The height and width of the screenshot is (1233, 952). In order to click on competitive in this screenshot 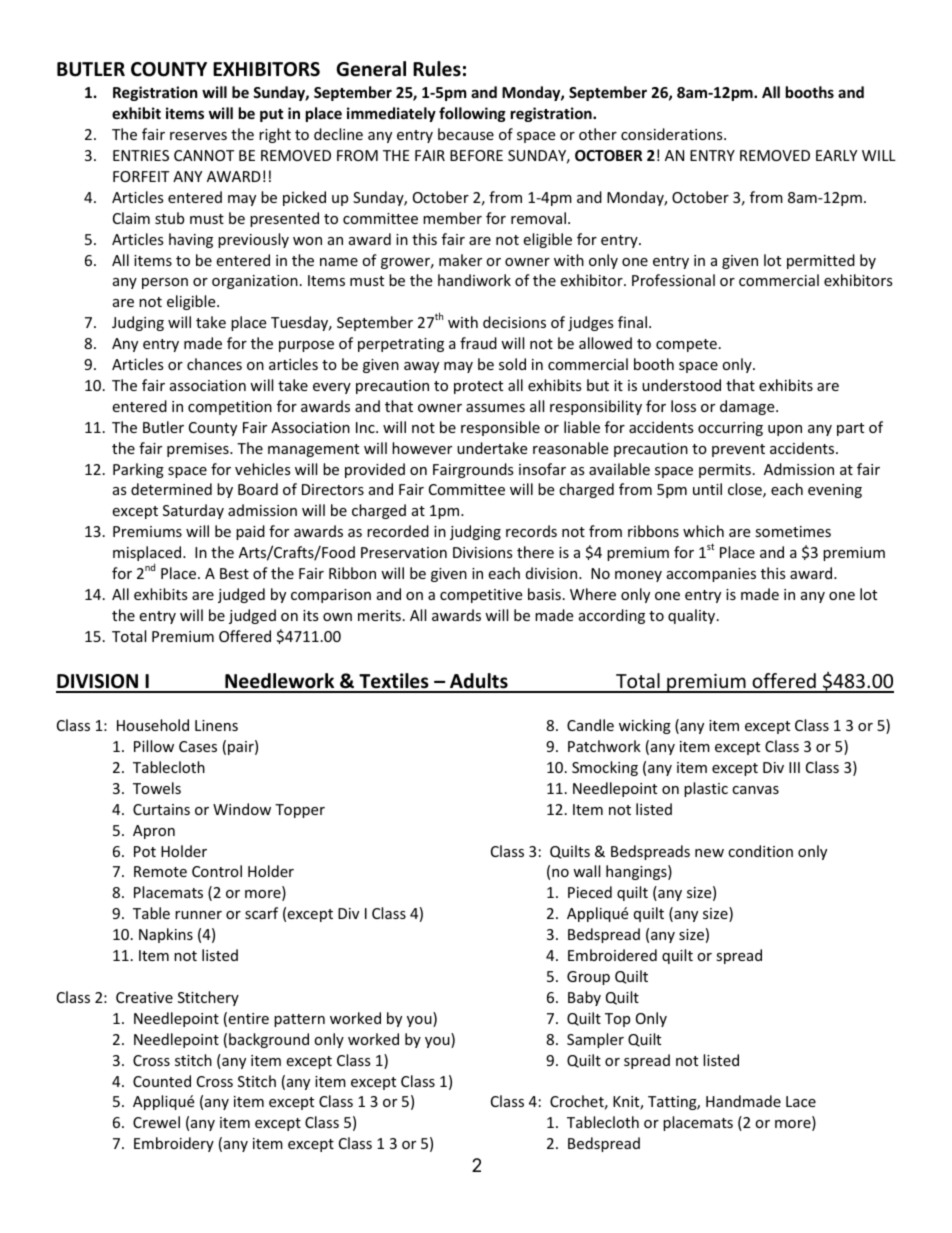, I will do `click(481, 596)`.
